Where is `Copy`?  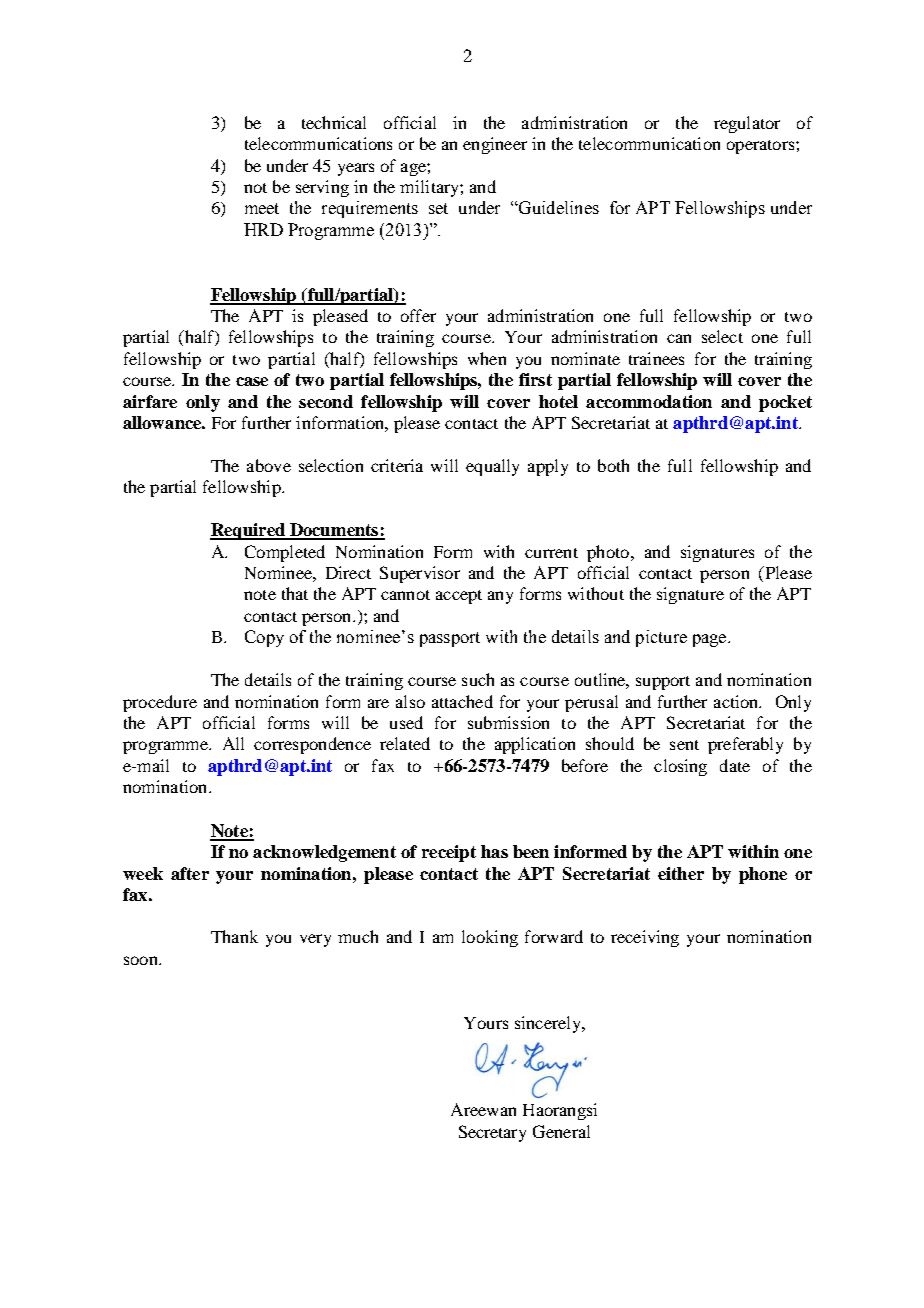
Copy is located at coordinates (264, 638).
